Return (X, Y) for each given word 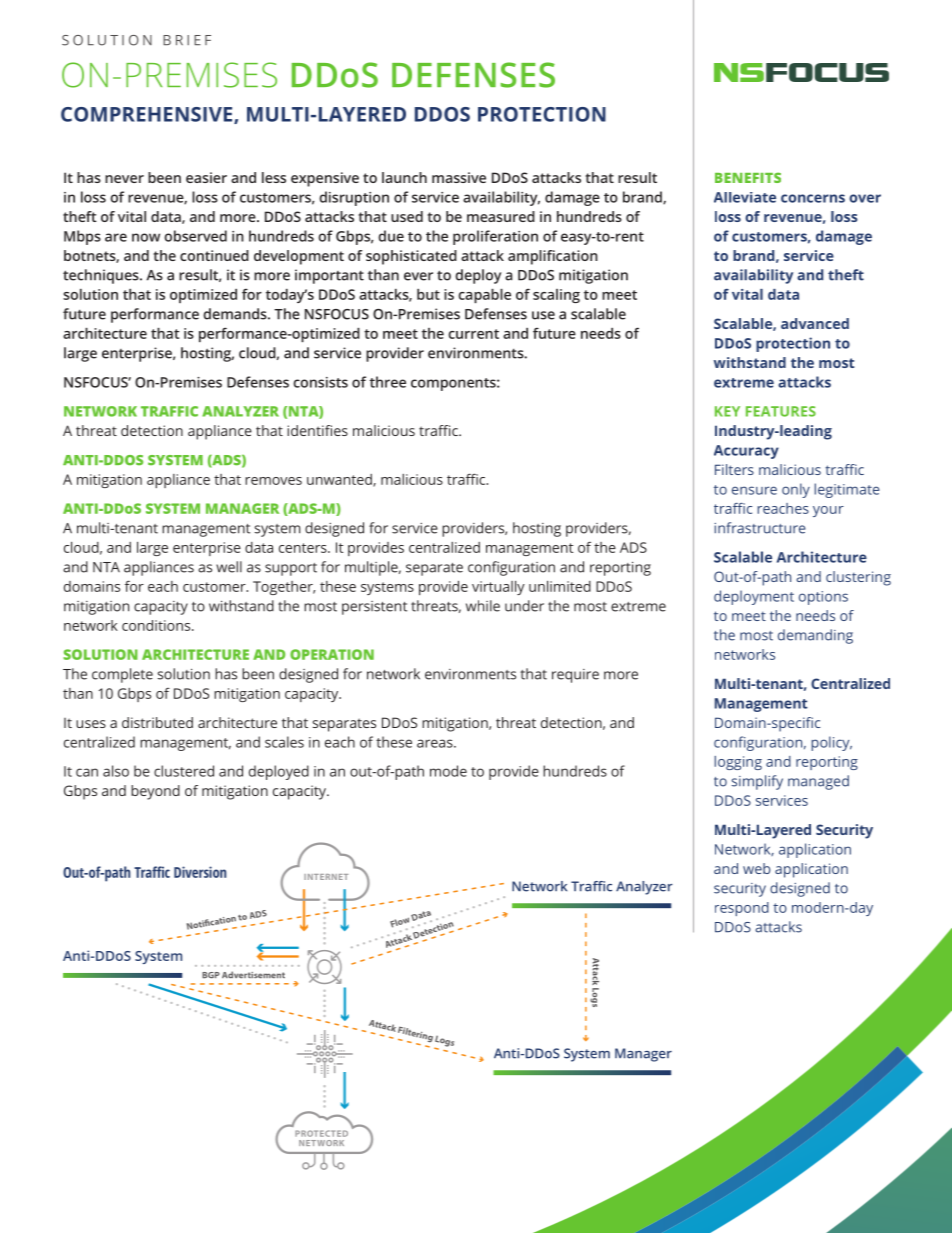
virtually (498, 588)
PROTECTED (321, 1133)
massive (459, 177)
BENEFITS (748, 177)
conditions (157, 625)
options (823, 598)
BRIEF (187, 40)
